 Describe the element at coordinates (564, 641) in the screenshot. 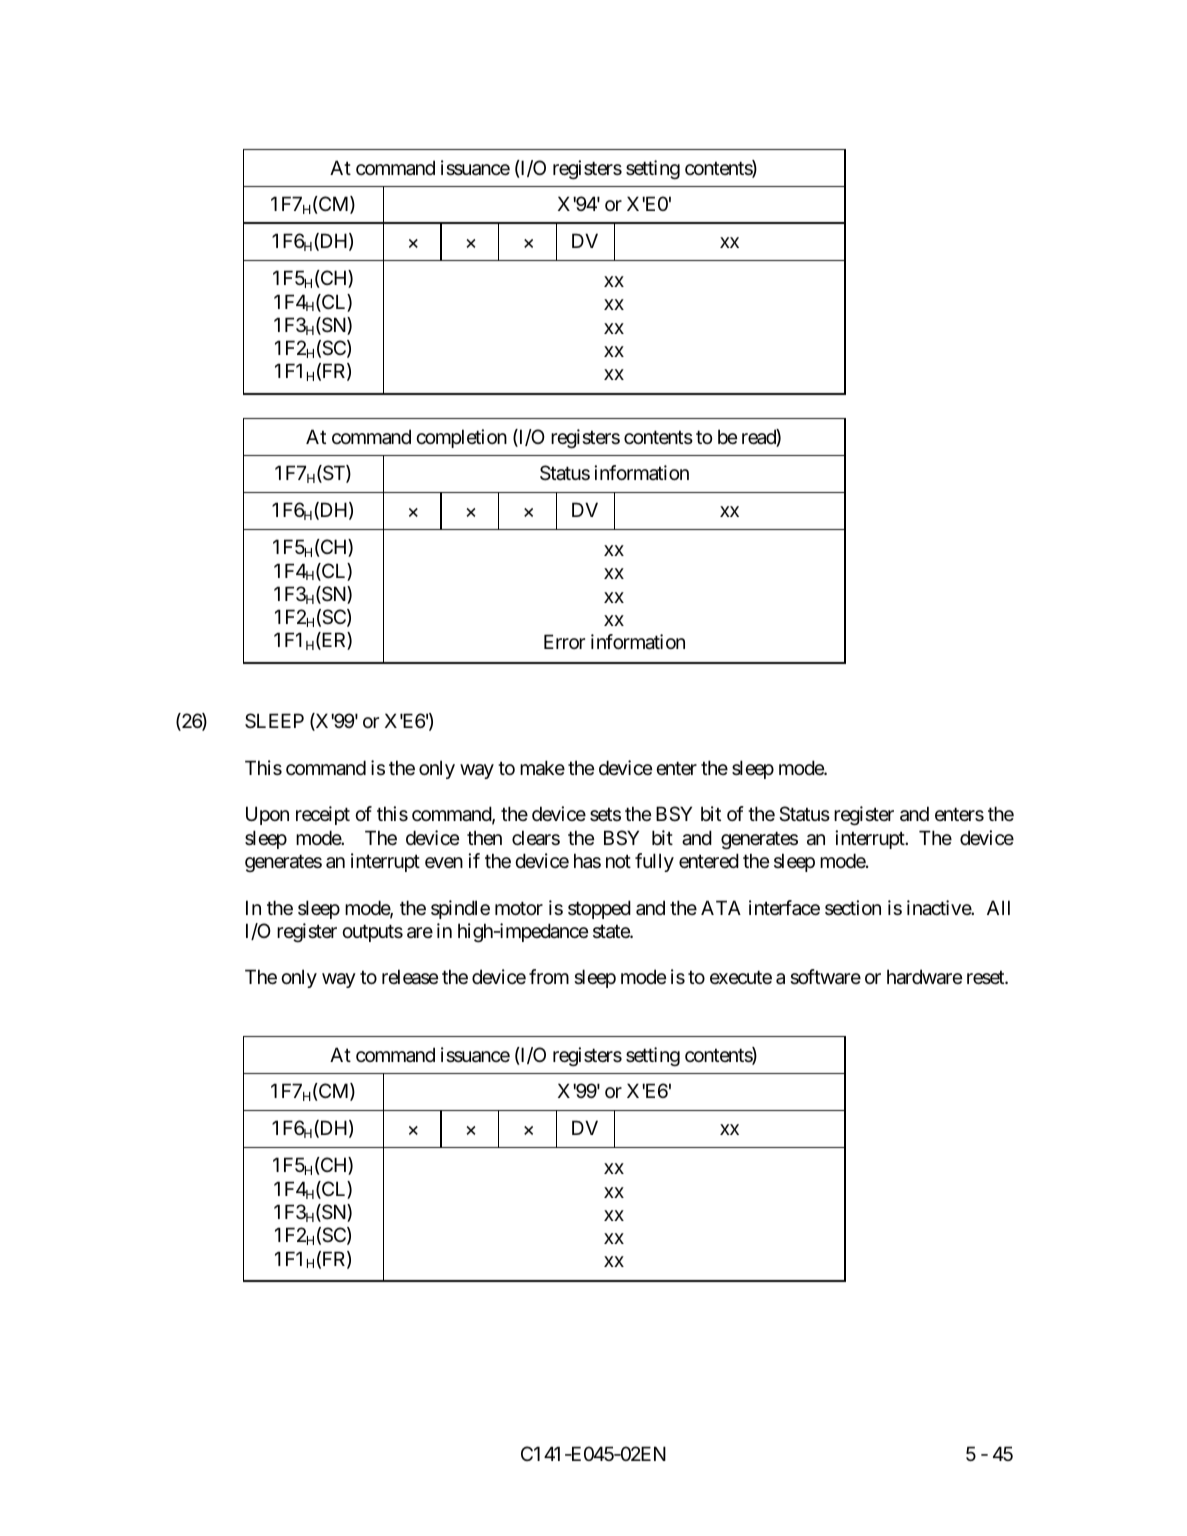

I see `Error` at that location.
